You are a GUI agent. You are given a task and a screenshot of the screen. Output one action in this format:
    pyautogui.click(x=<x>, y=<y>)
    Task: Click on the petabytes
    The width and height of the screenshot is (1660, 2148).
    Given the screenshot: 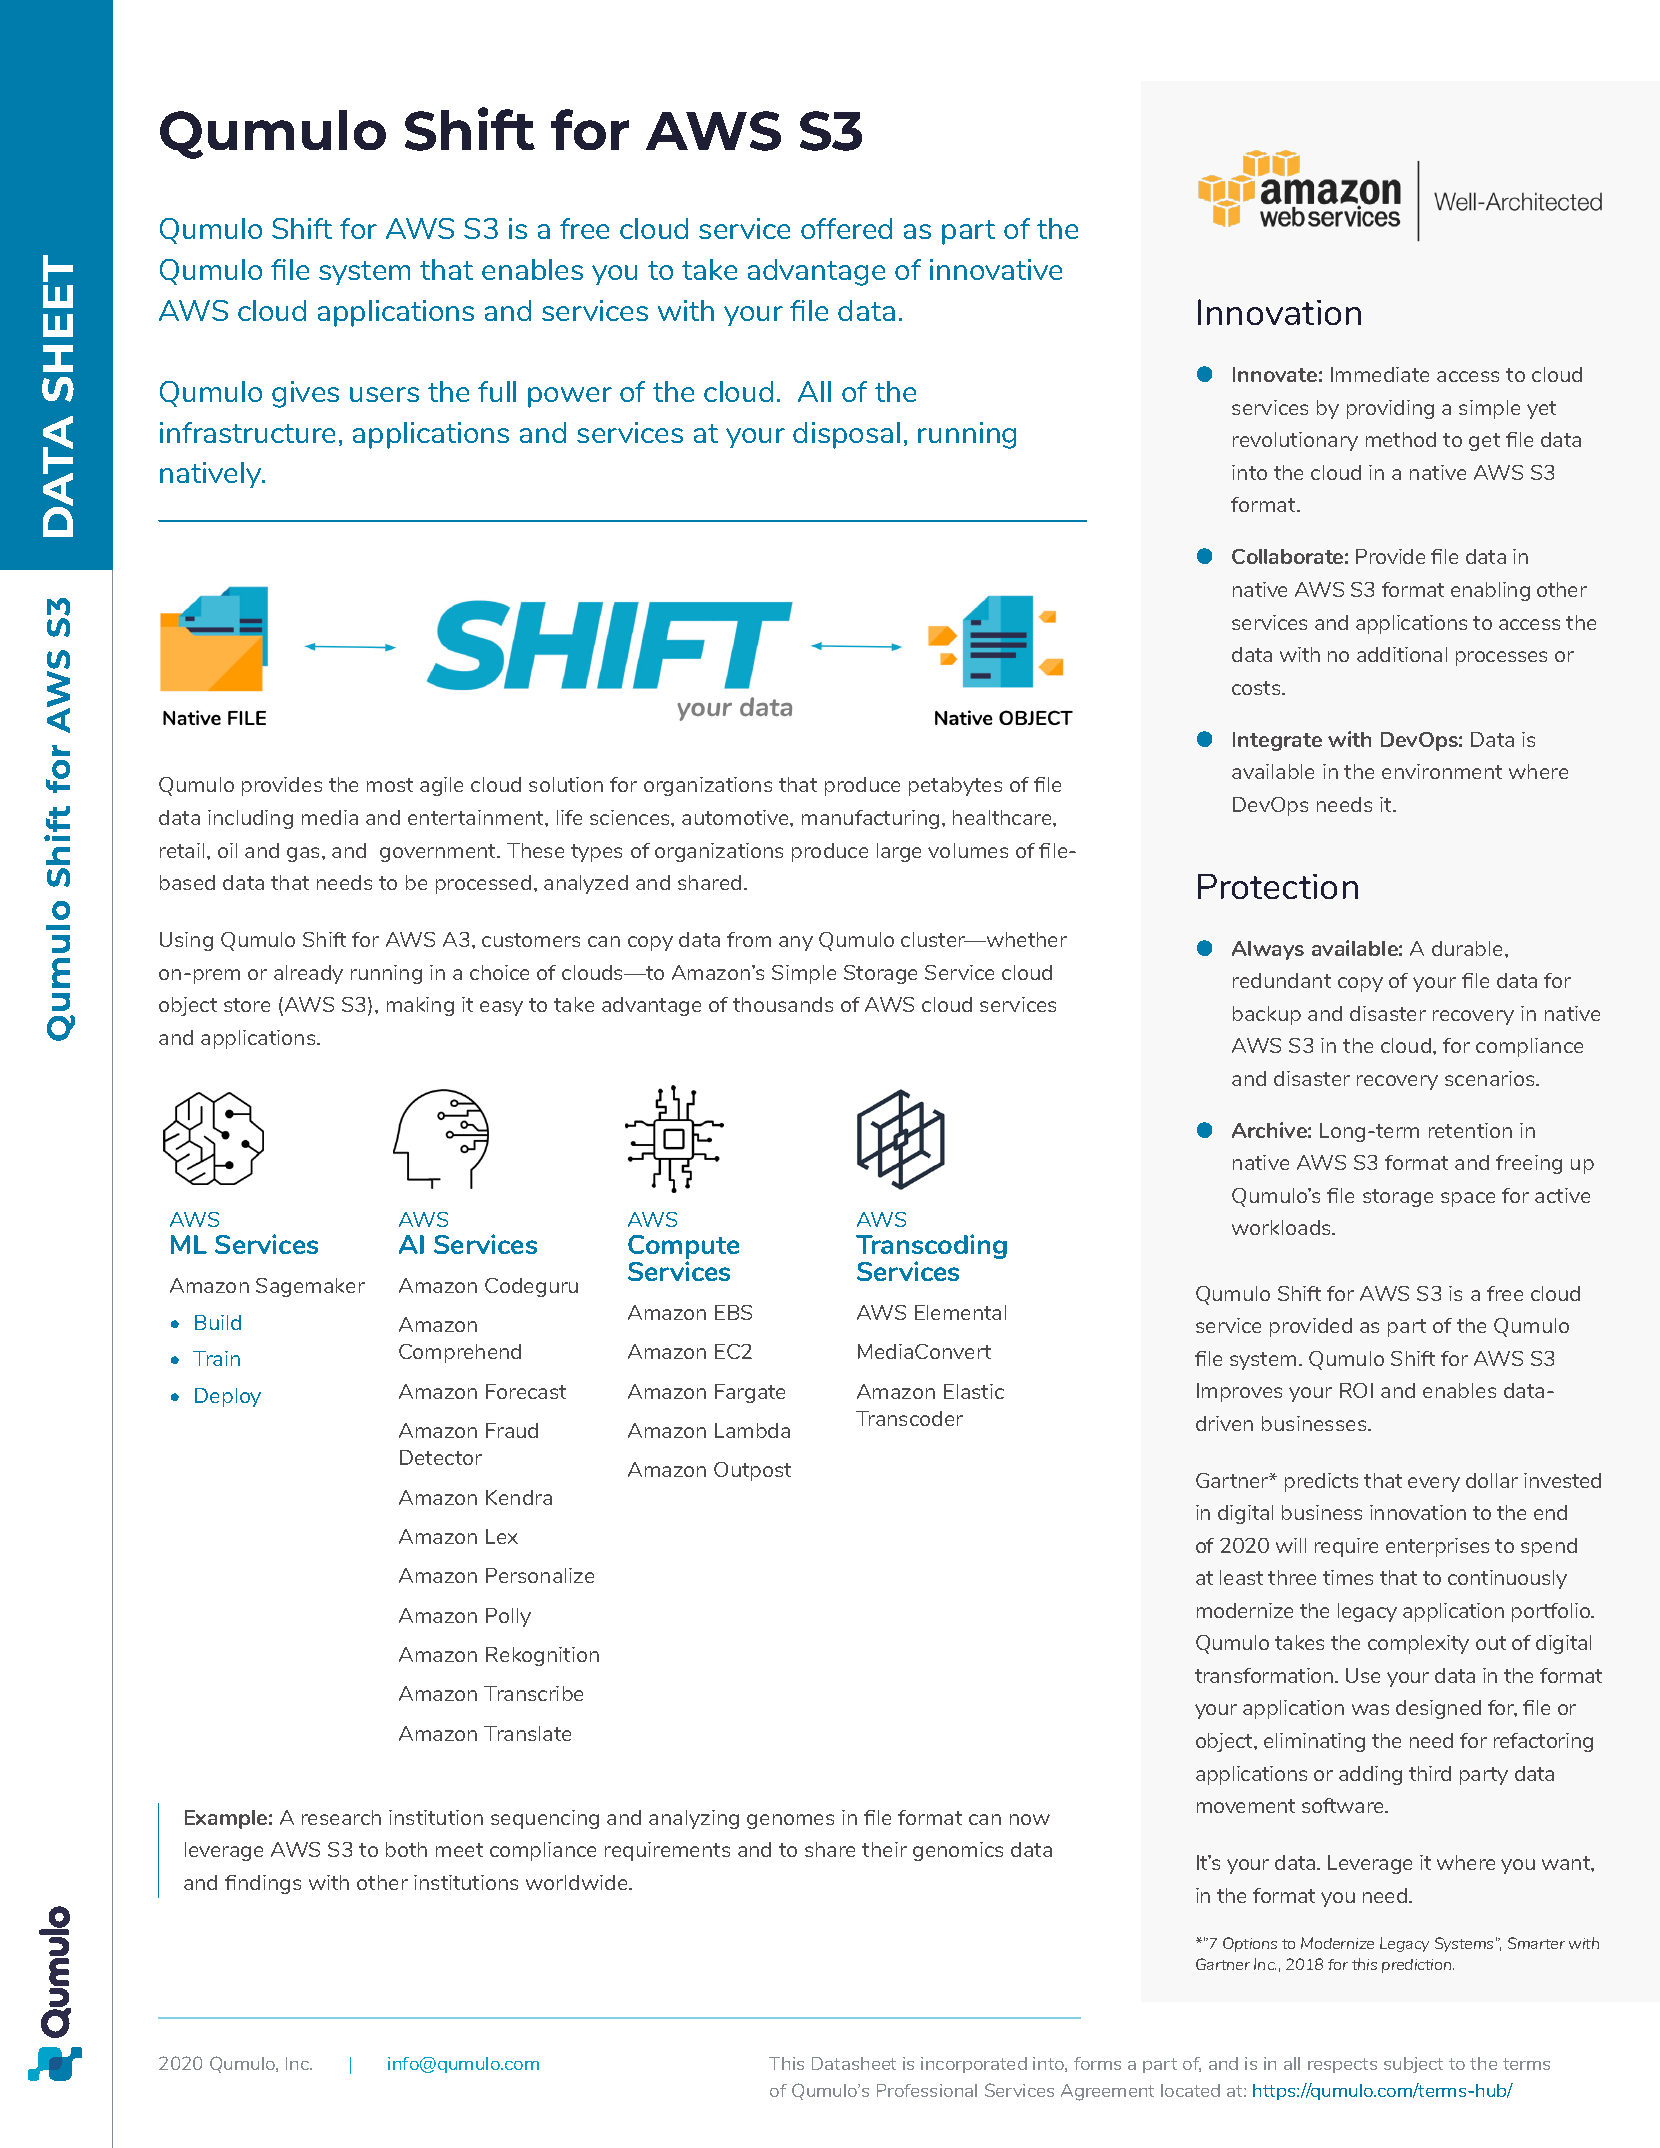 What is the action you would take?
    pyautogui.click(x=955, y=786)
